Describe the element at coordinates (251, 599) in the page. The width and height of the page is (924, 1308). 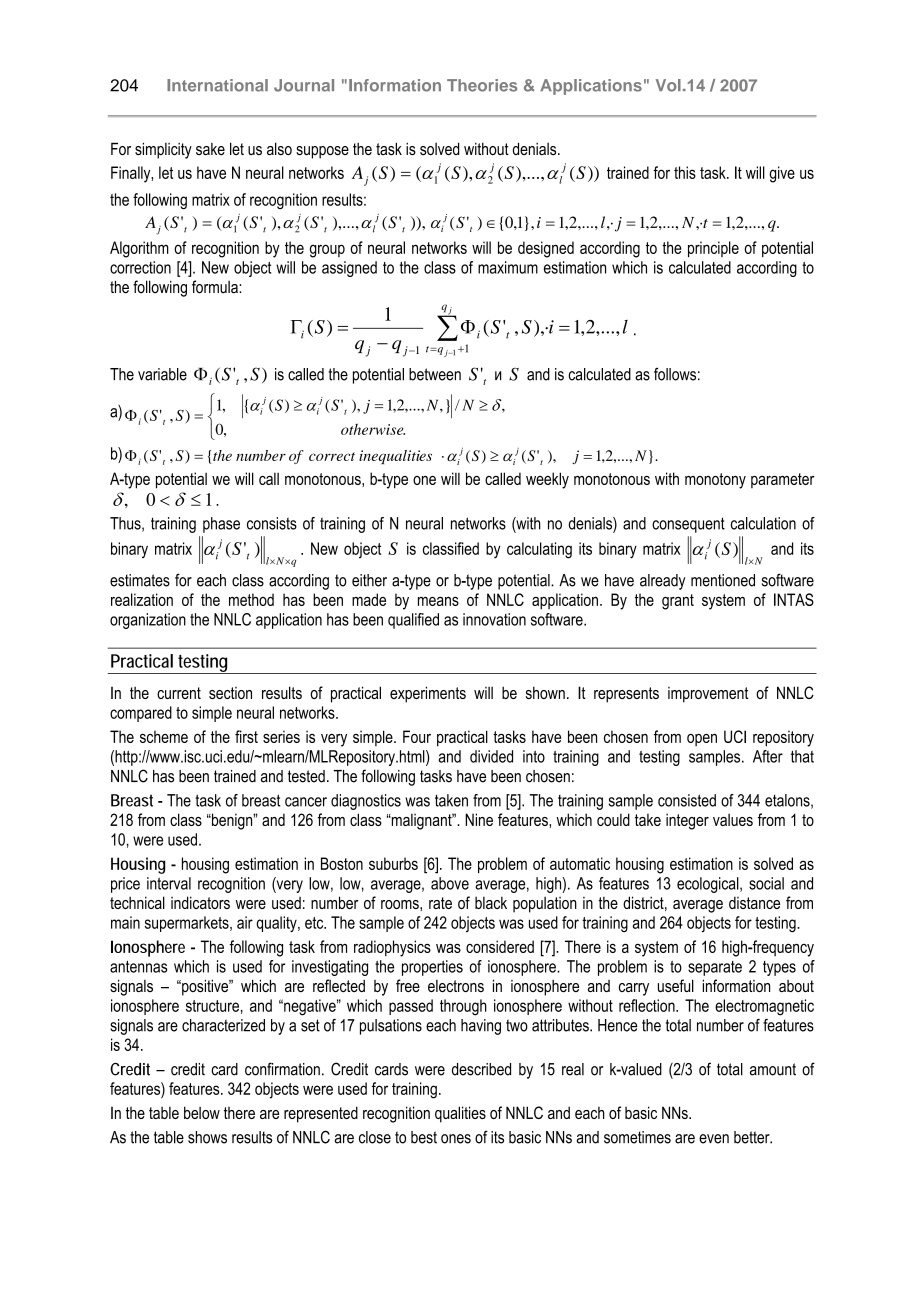
I see `method` at that location.
